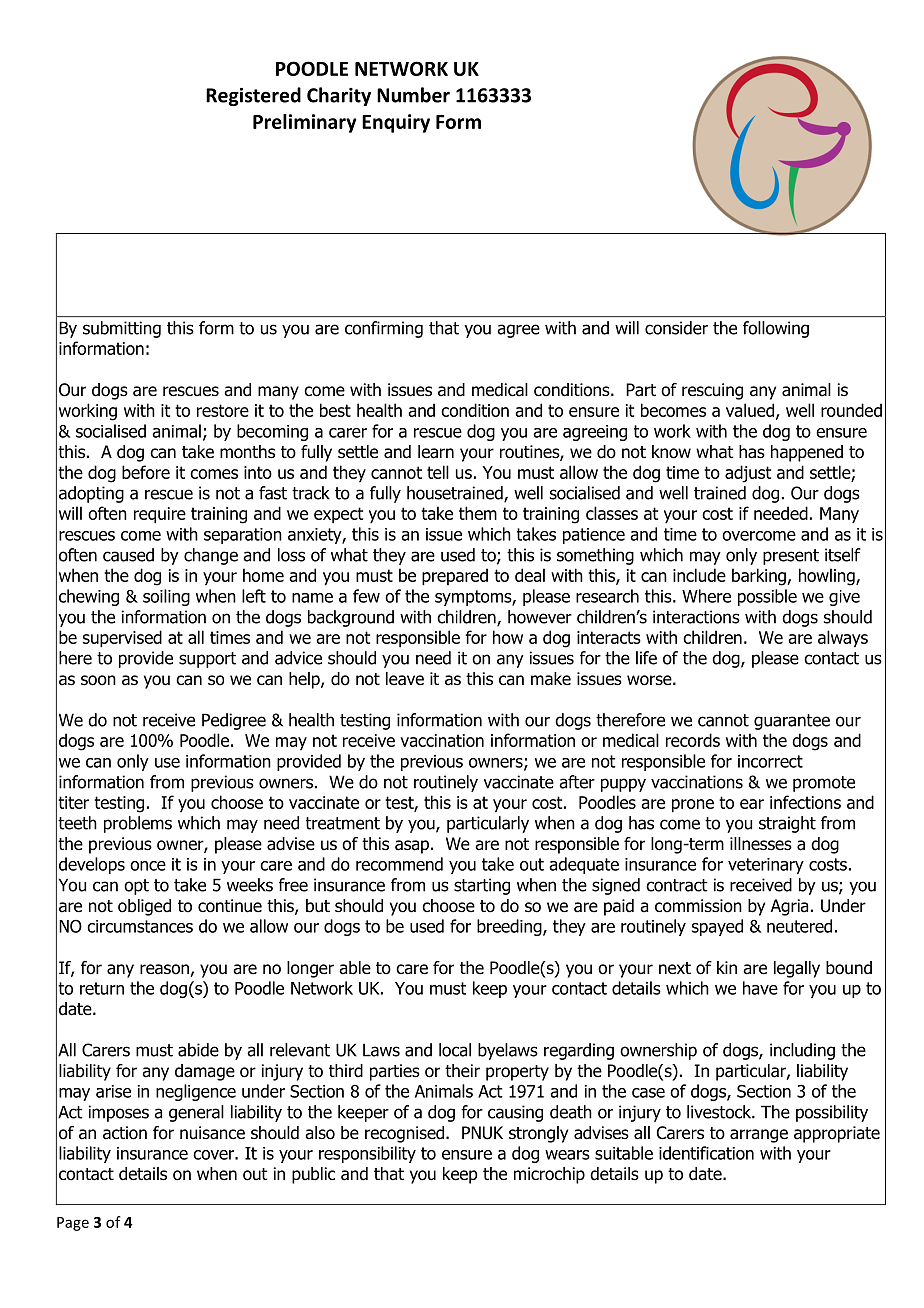  What do you see at coordinates (767, 597) in the screenshot?
I see `possible` at bounding box center [767, 597].
